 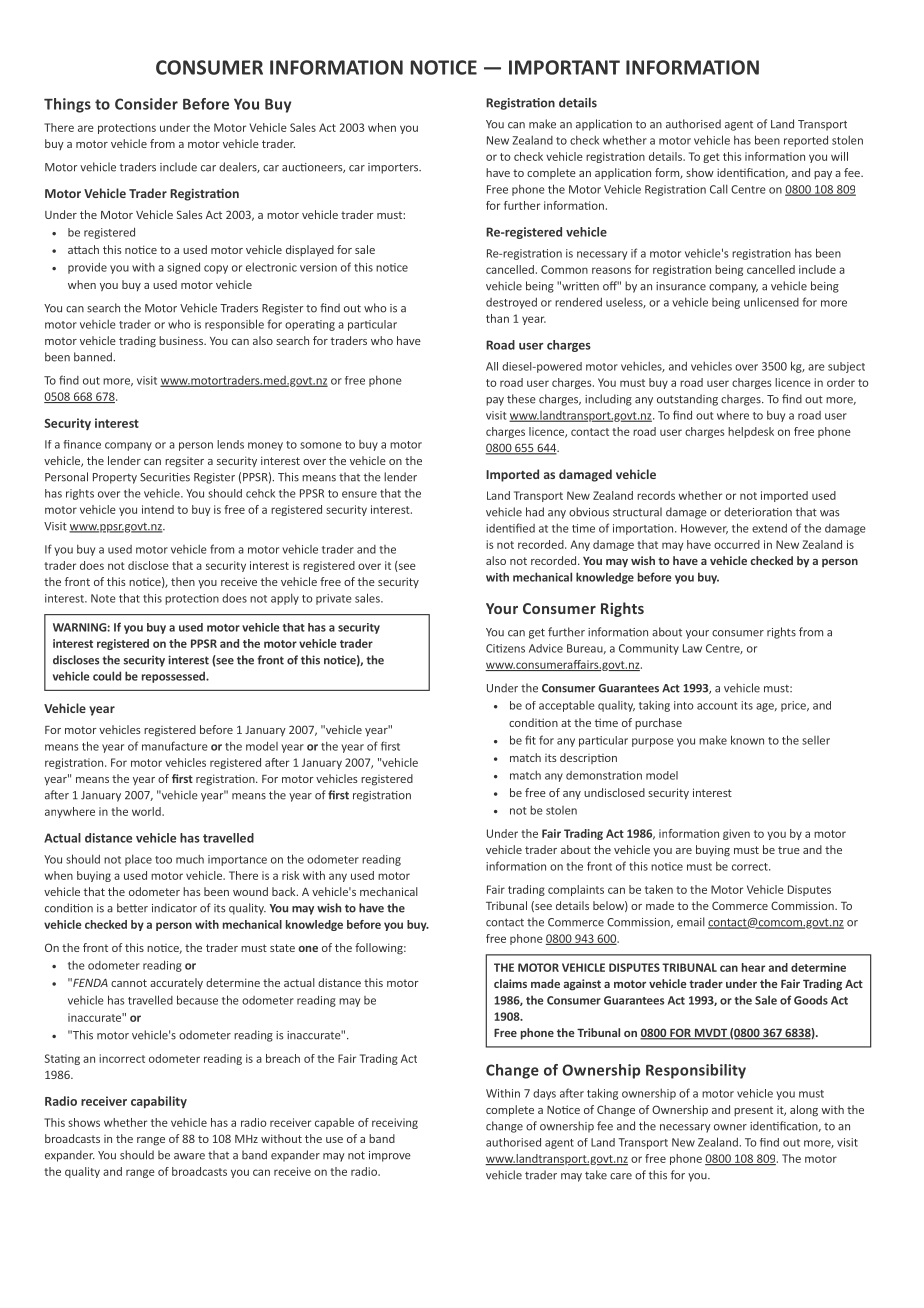 What do you see at coordinates (806, 141) in the page?
I see `reported` at bounding box center [806, 141].
